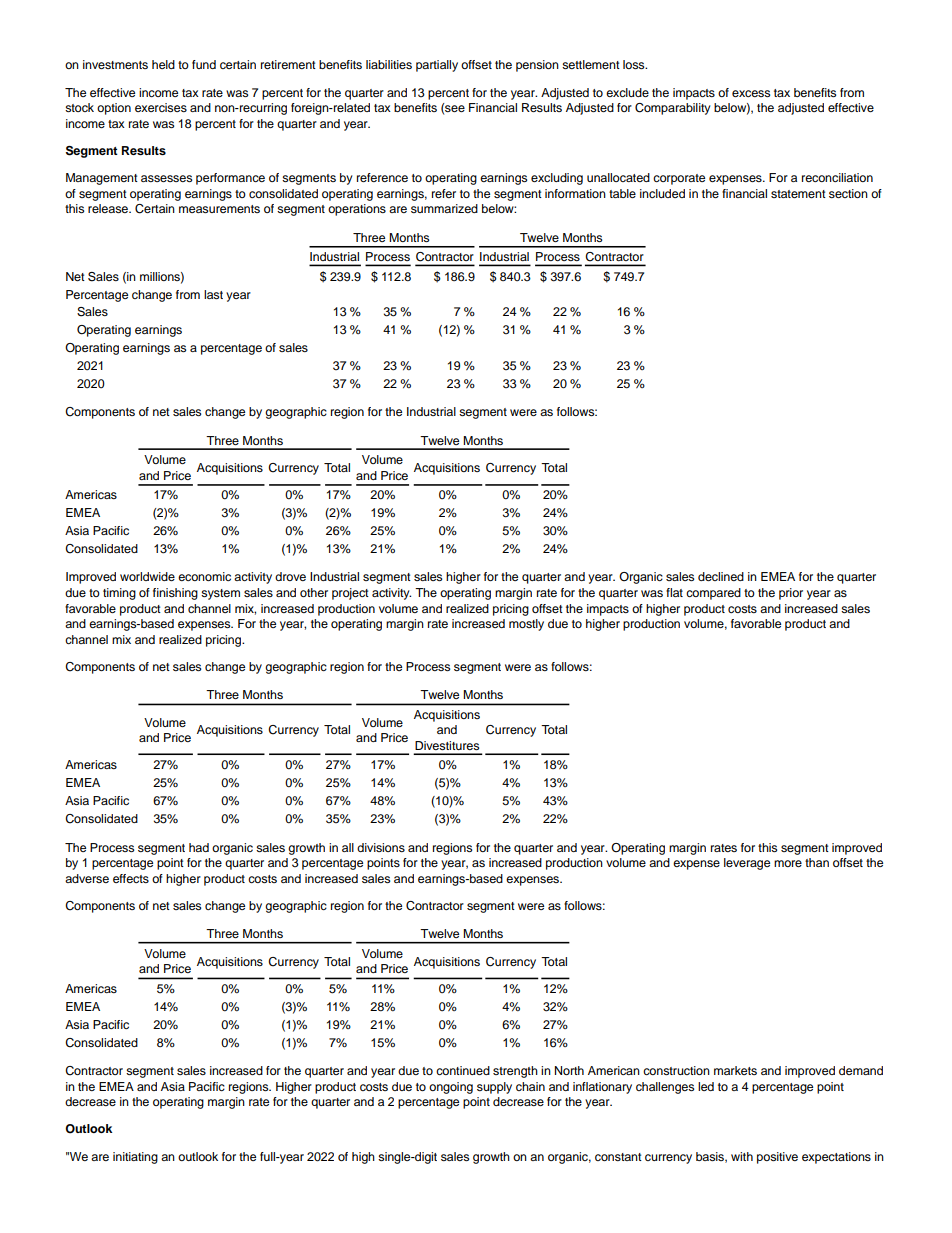  What do you see at coordinates (721, 576) in the screenshot?
I see `declined` at bounding box center [721, 576].
